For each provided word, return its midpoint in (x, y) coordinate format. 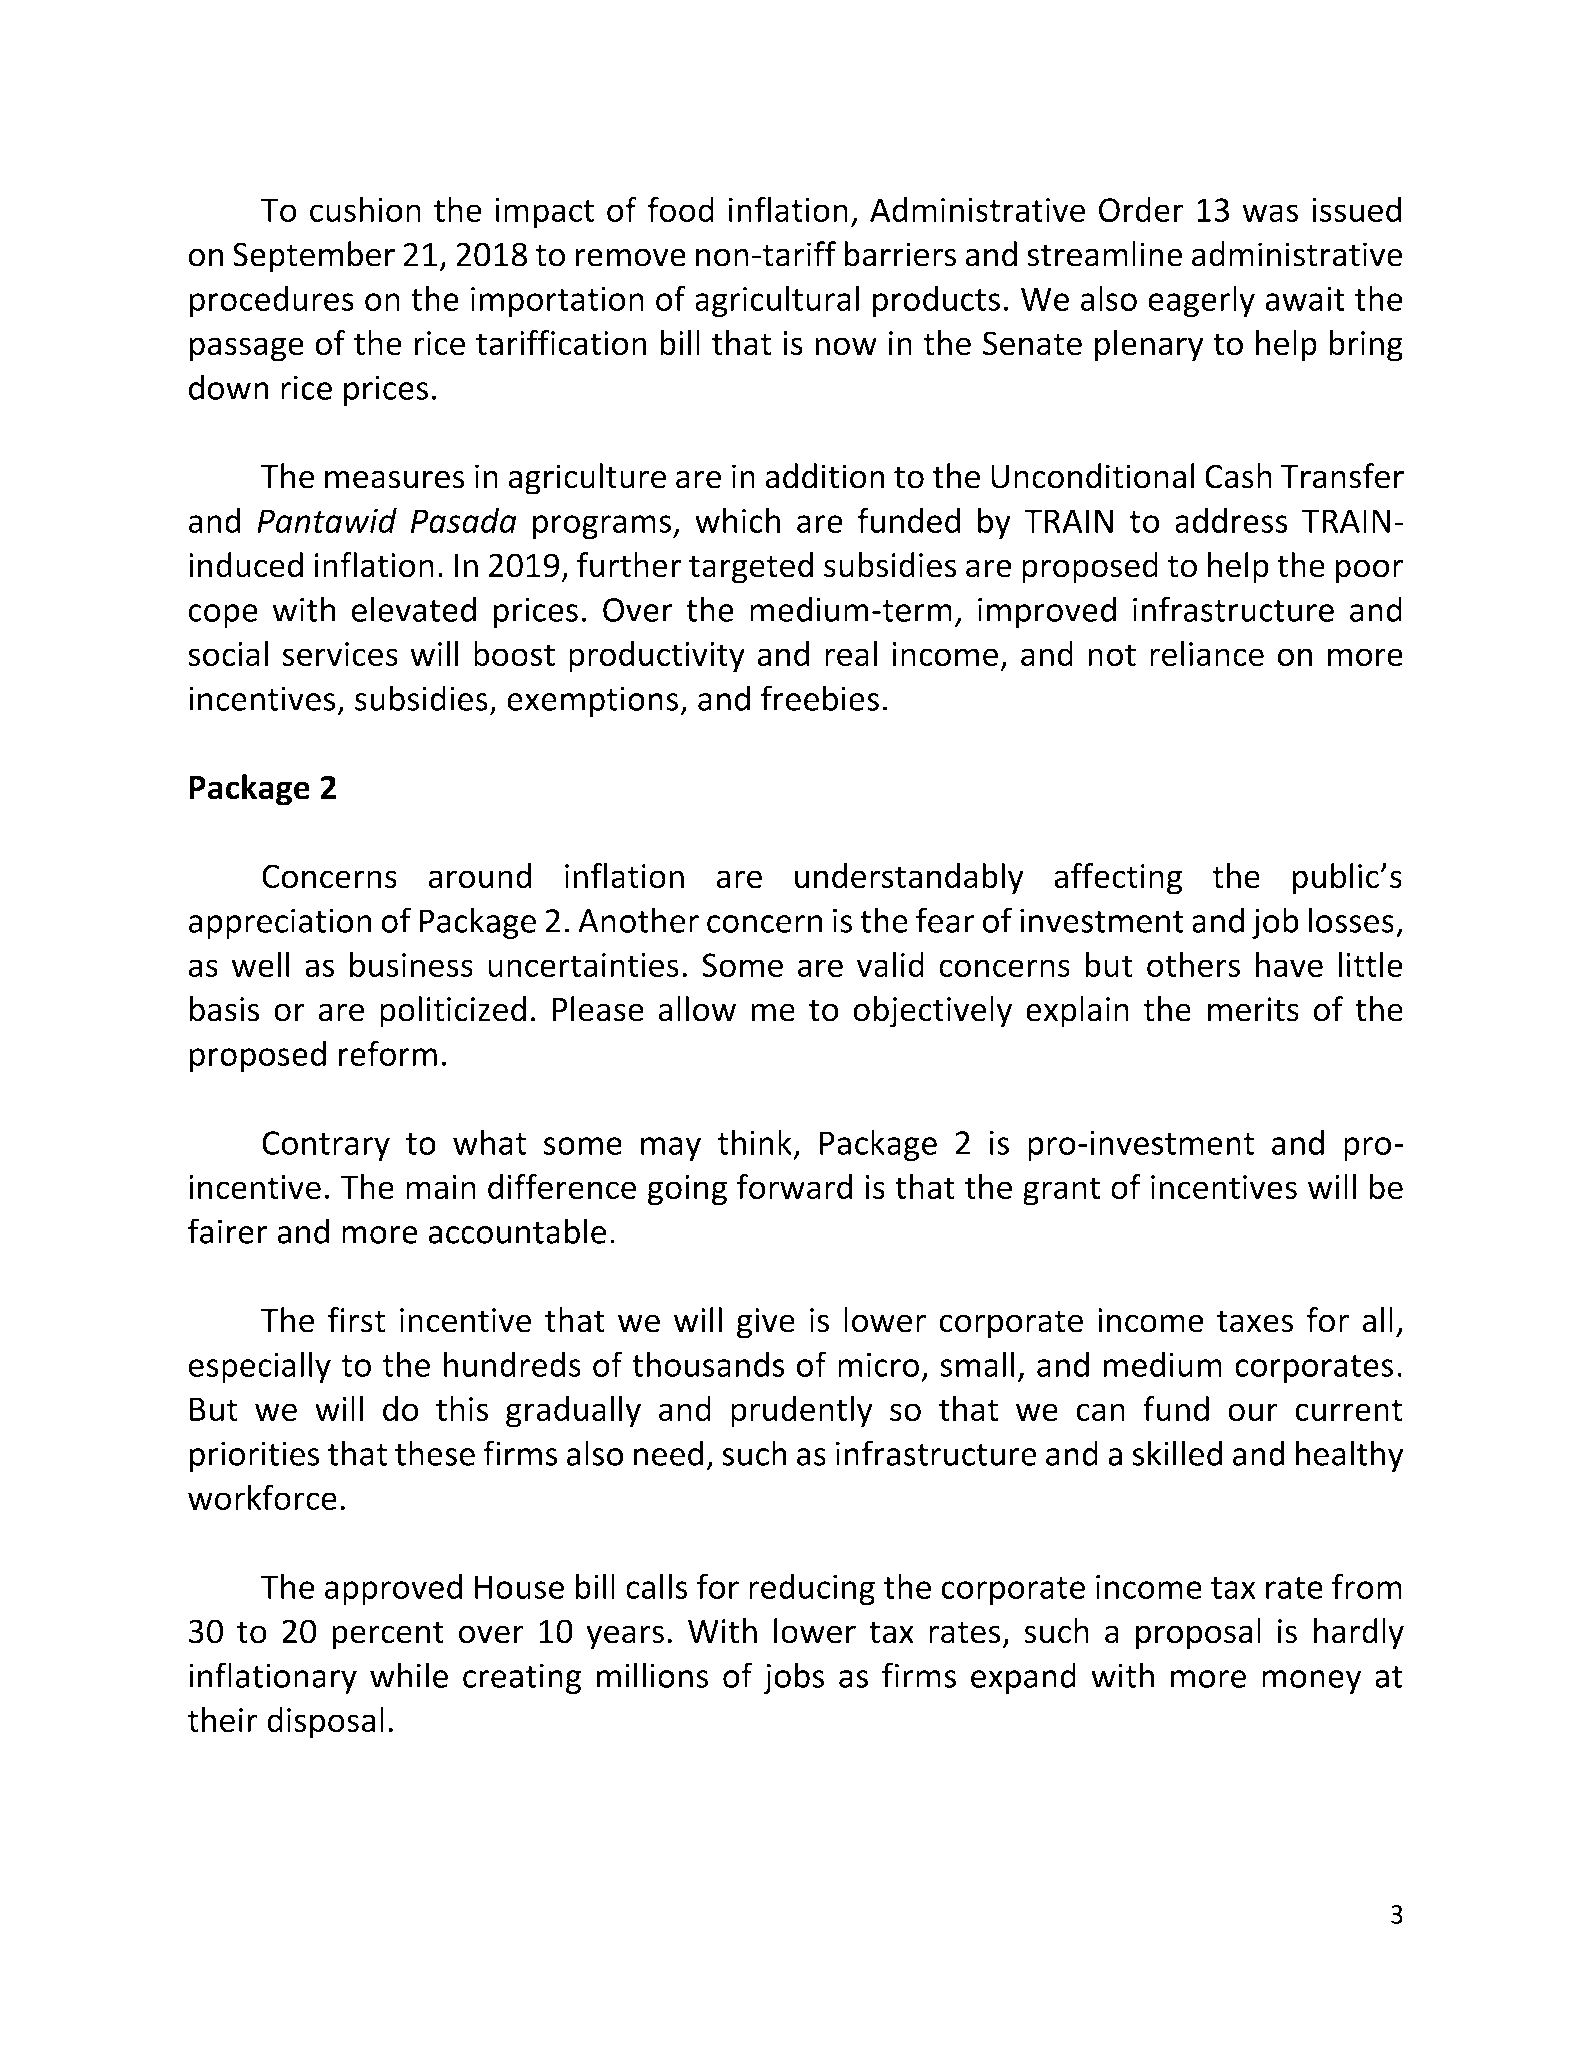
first (356, 1320)
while (409, 1675)
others (1193, 964)
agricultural (777, 301)
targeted (751, 568)
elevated (414, 609)
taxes (1255, 1321)
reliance (1207, 654)
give (766, 1323)
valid (890, 964)
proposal (1198, 1634)
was (1270, 213)
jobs (793, 1678)
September (314, 257)
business (411, 964)
